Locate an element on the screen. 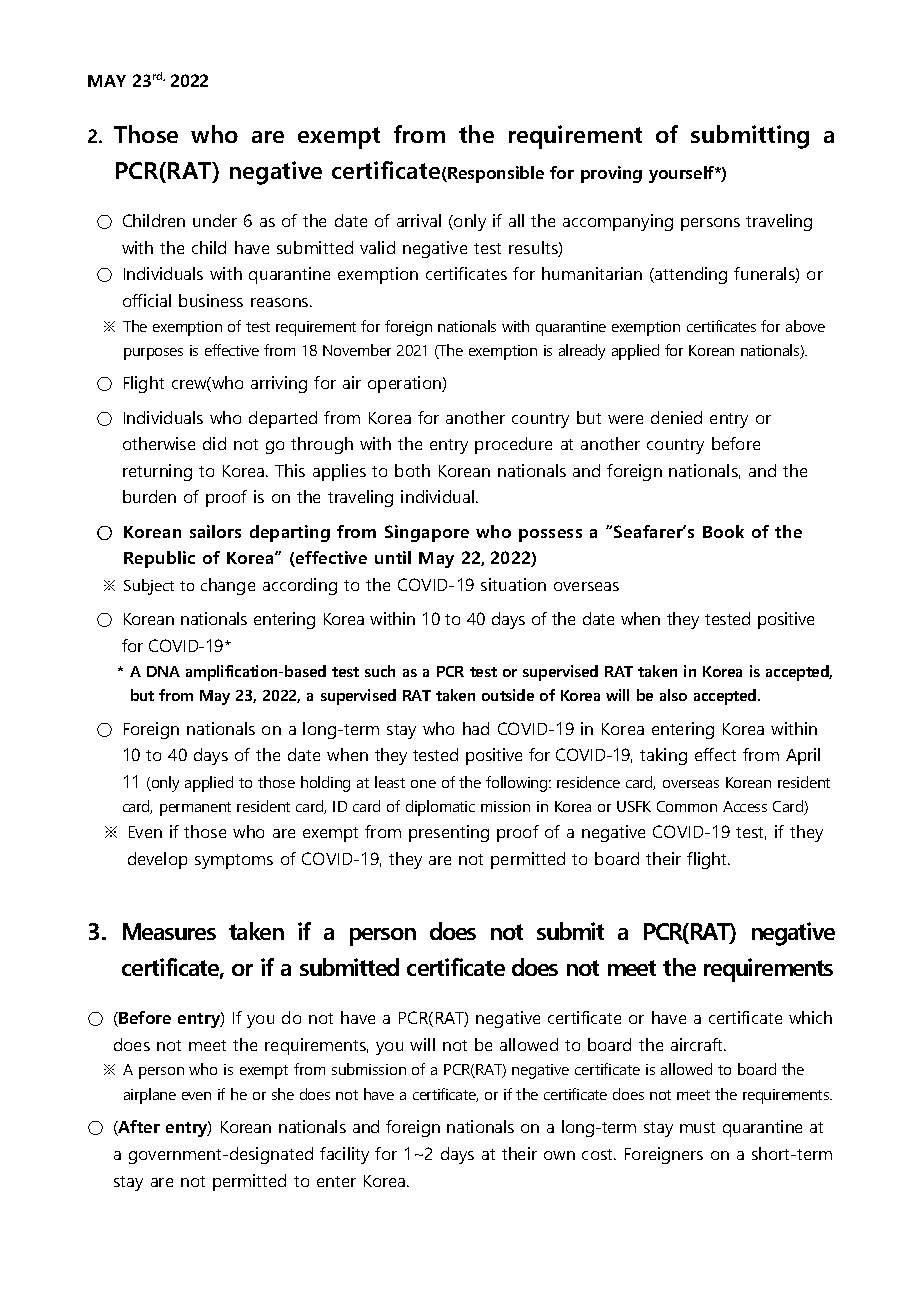  arrival is located at coordinates (419, 220).
